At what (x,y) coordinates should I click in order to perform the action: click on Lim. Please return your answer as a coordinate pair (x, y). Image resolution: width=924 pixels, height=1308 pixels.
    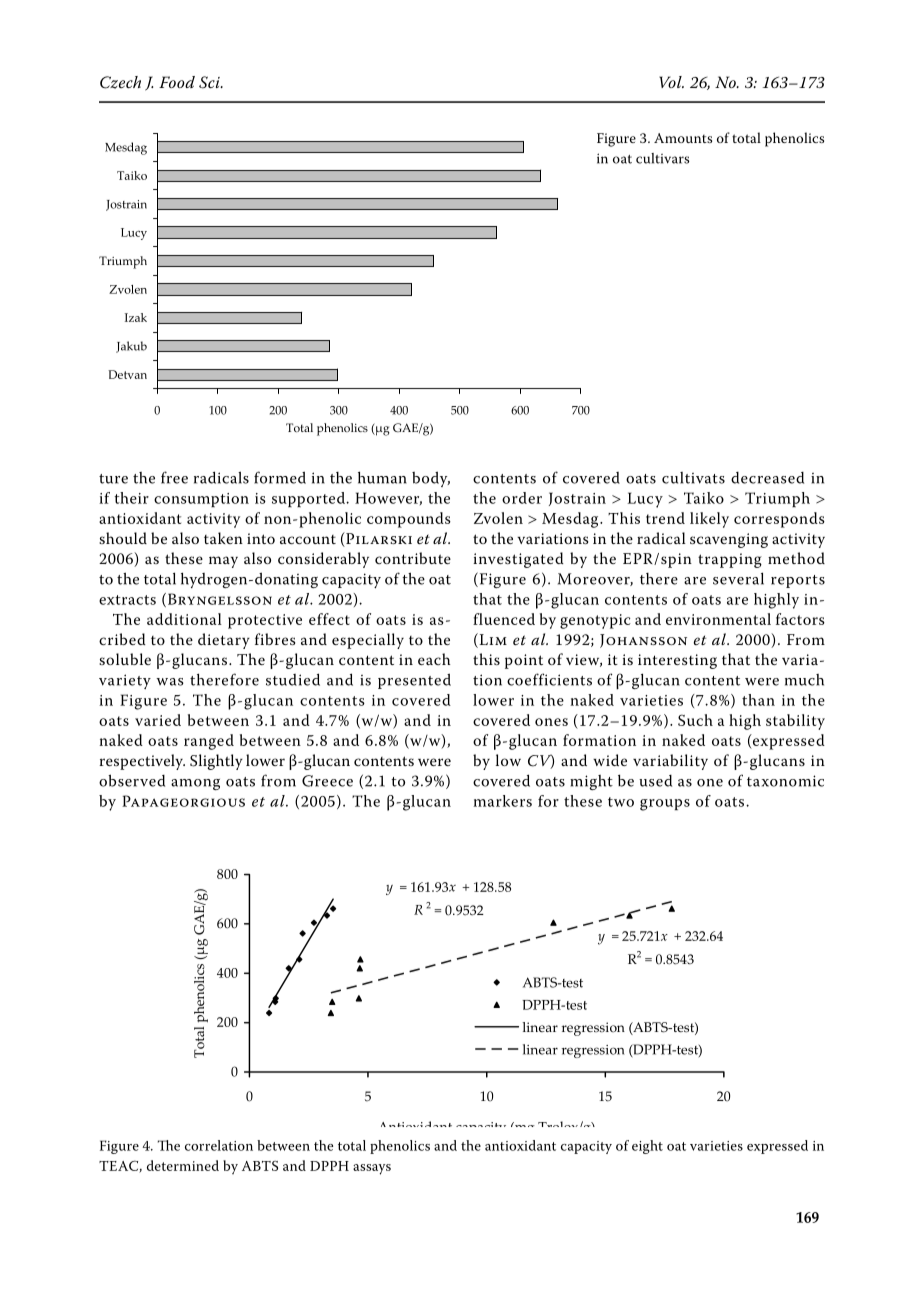
    Looking at the image, I should click on (492, 640).
